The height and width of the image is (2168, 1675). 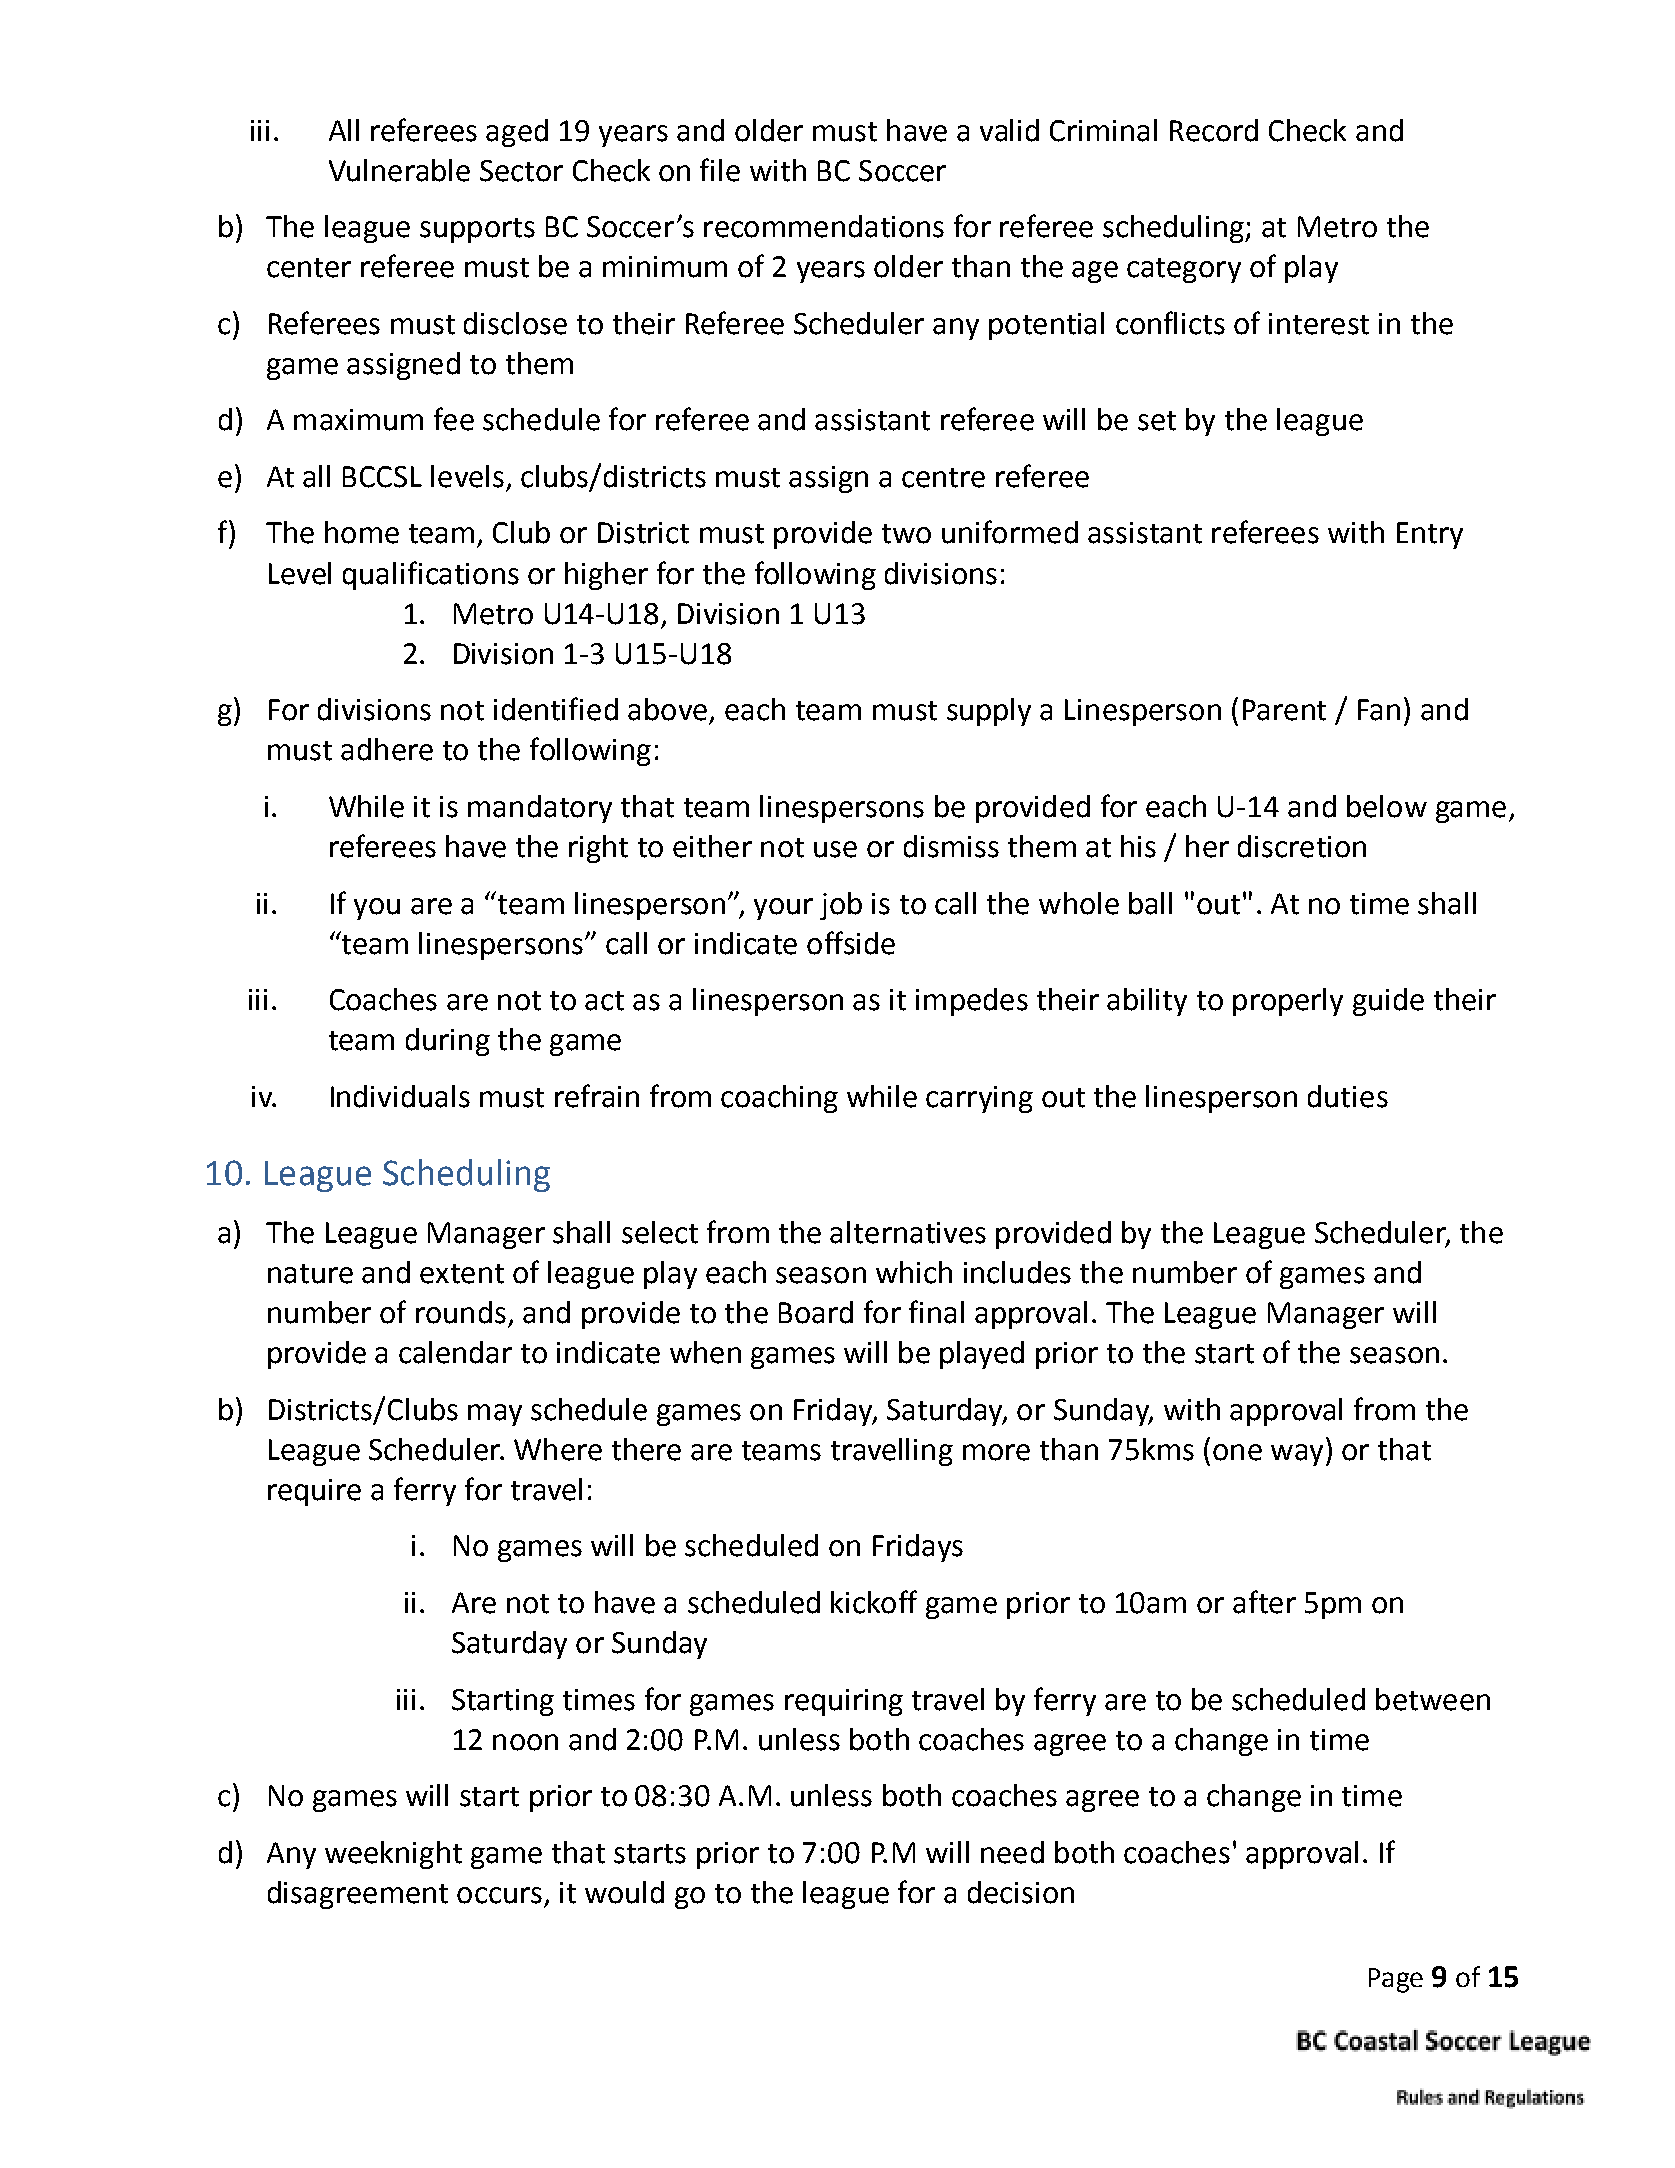 I want to click on qualifications, so click(x=431, y=575).
